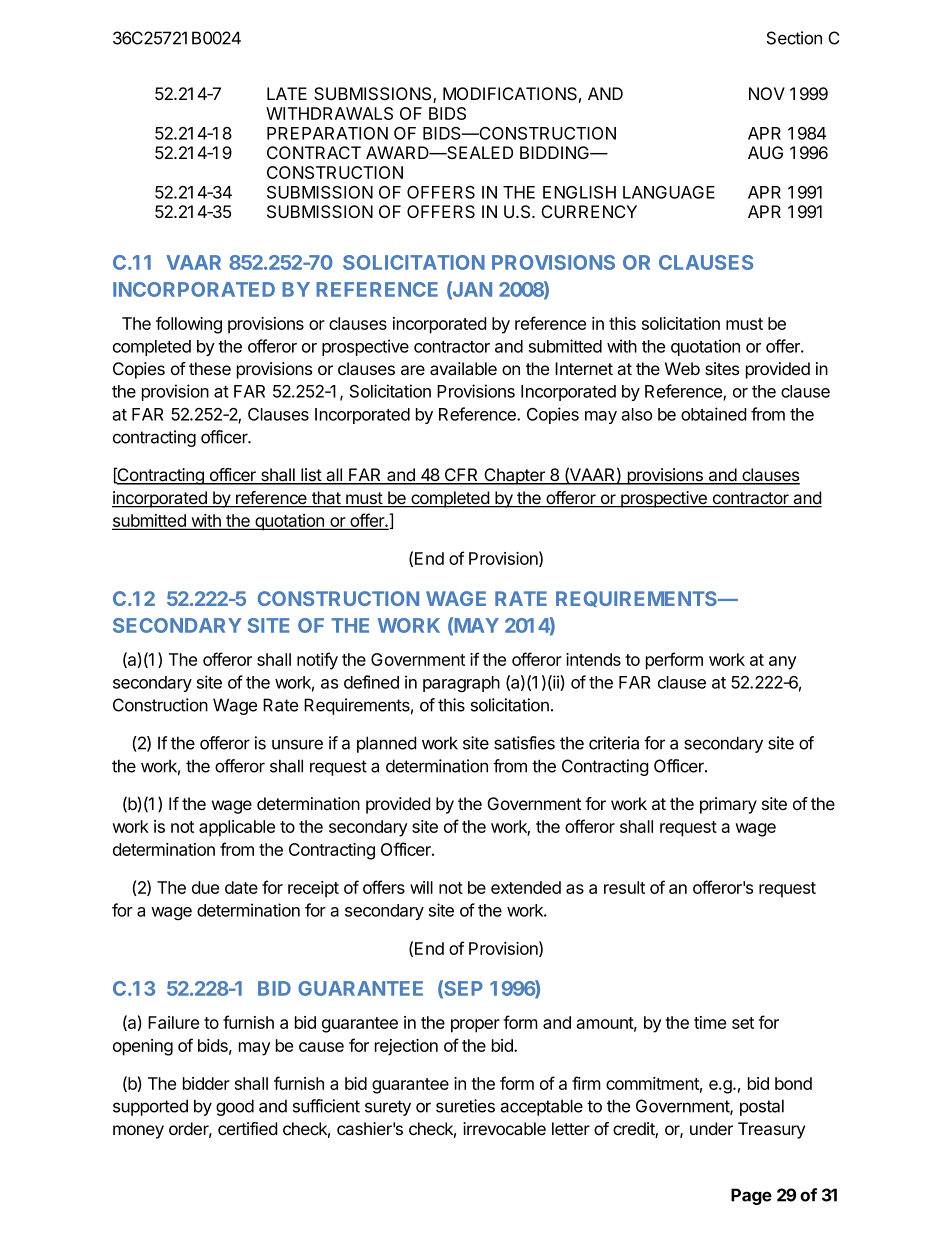 The width and height of the page is (952, 1233). Describe the element at coordinates (210, 368) in the page. I see `these` at that location.
